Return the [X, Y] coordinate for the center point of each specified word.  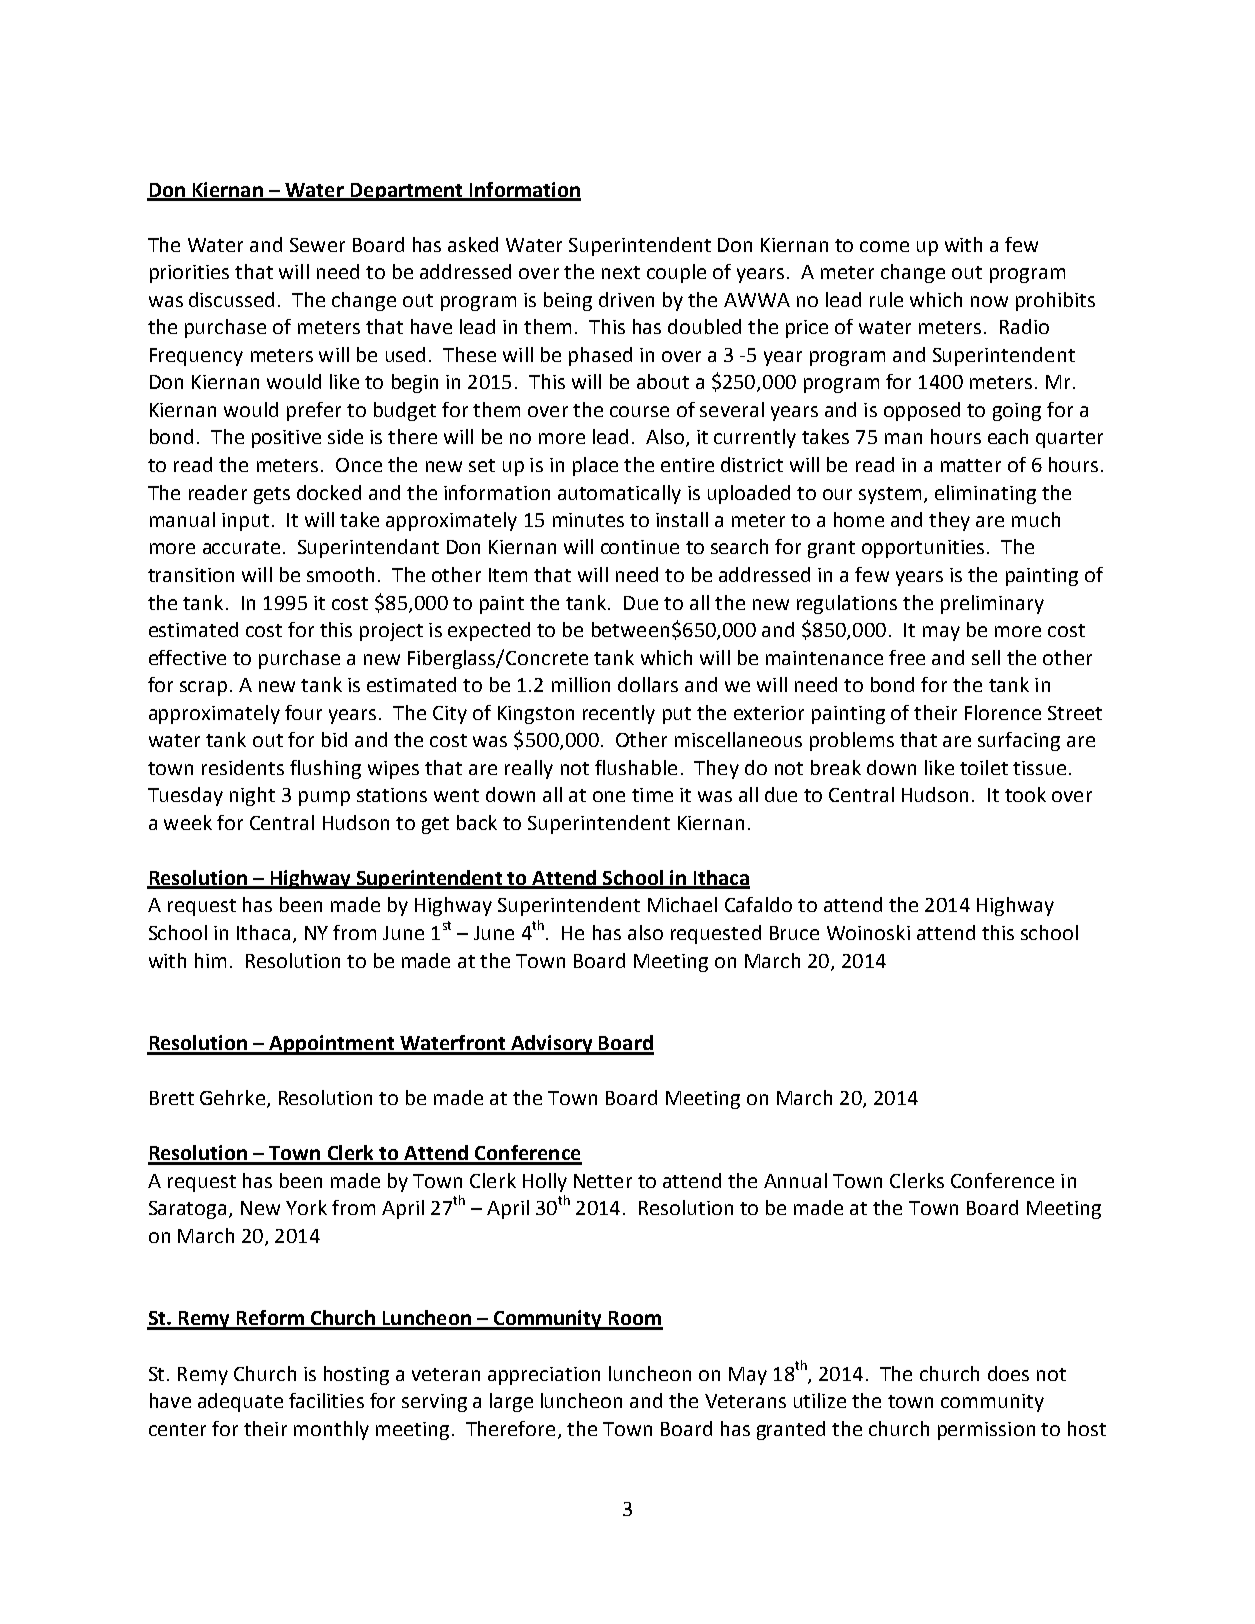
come [884, 246]
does [1008, 1373]
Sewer [317, 245]
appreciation [544, 1376]
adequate [240, 1402]
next [621, 272]
